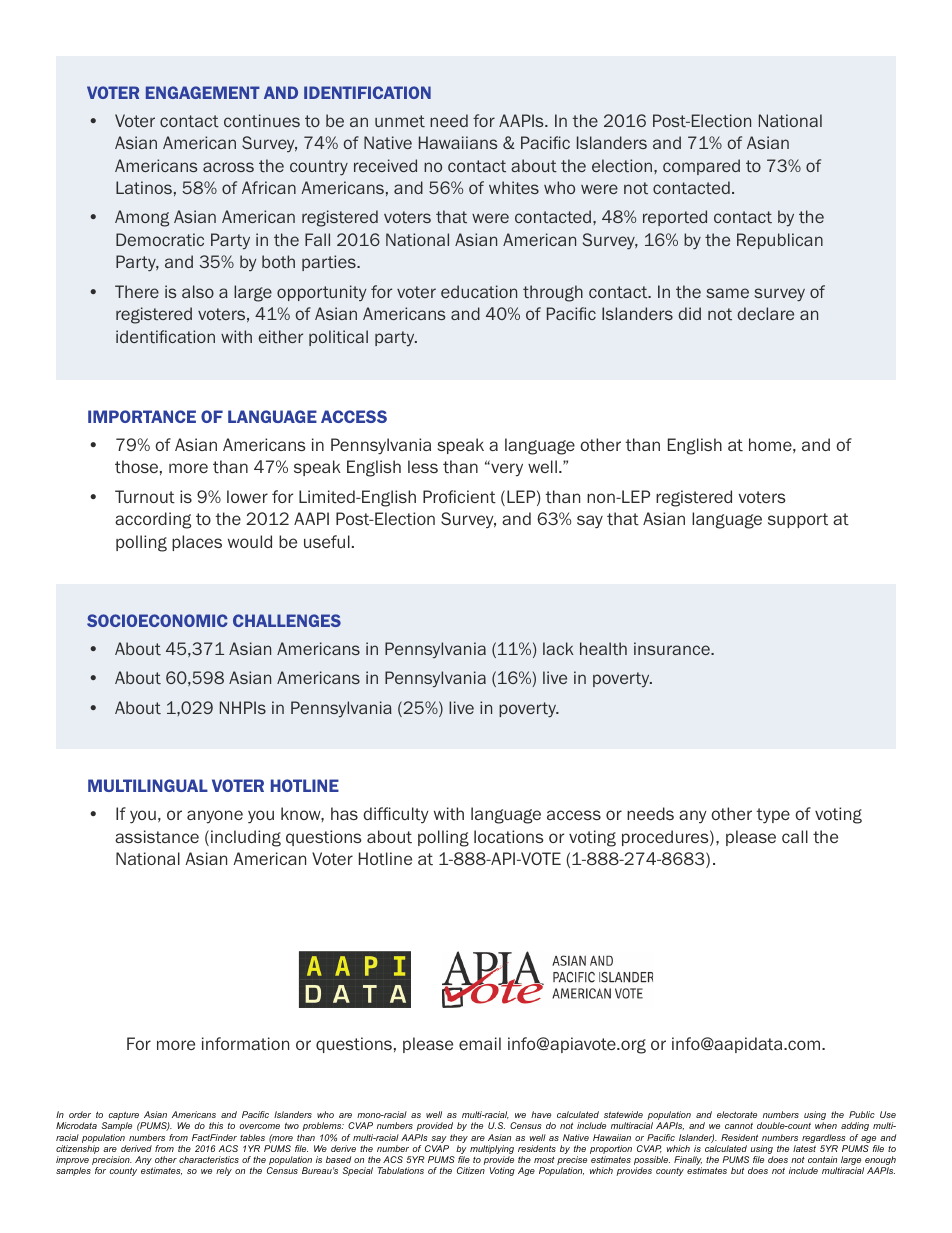 This screenshot has width=952, height=1233. Describe the element at coordinates (215, 817) in the screenshot. I see `anyone` at that location.
